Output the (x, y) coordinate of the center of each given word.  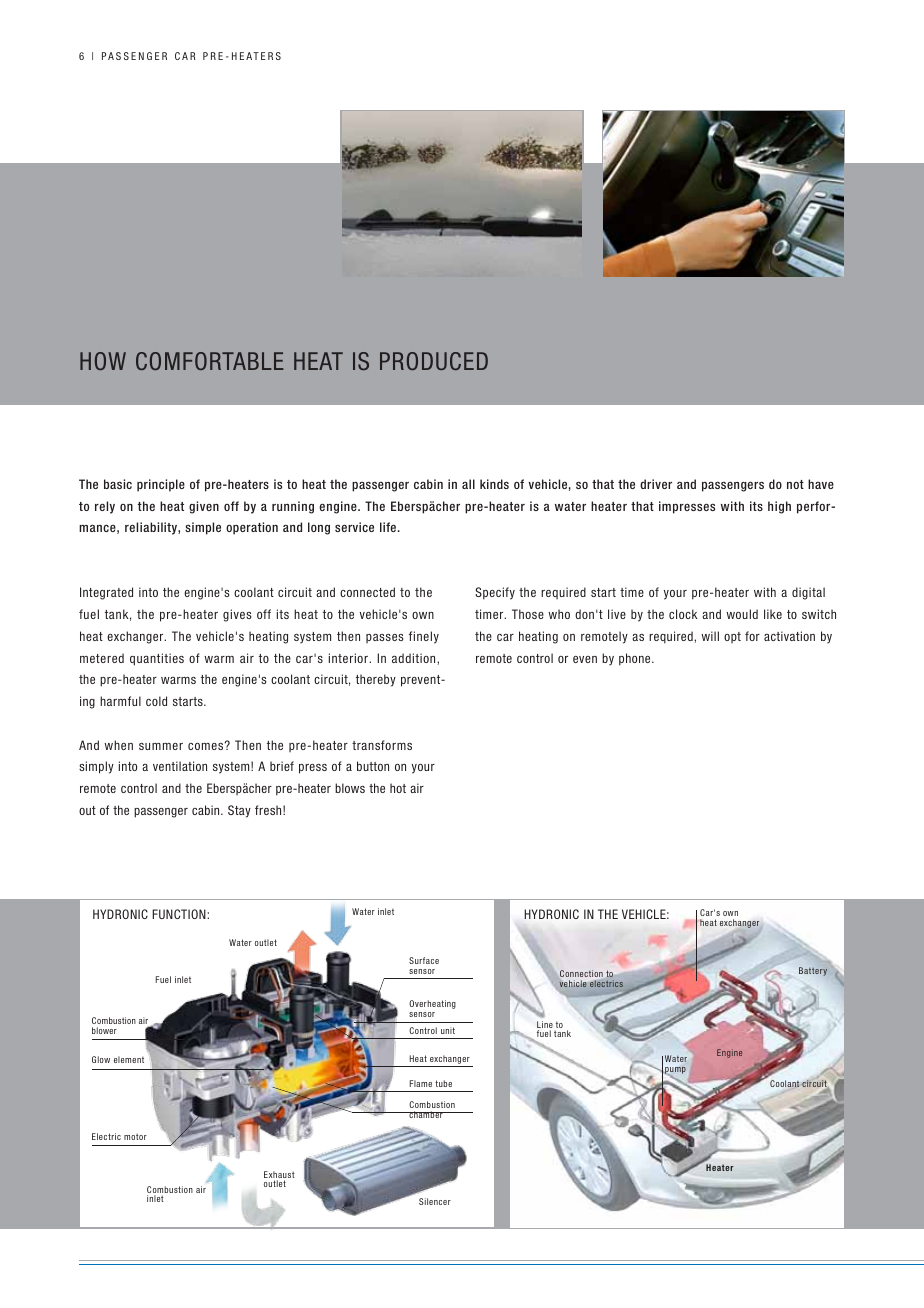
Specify (495, 593)
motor (135, 1136)
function (180, 914)
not (795, 484)
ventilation (180, 766)
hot (398, 788)
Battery (813, 971)
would (742, 614)
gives (237, 615)
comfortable (210, 361)
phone (636, 659)
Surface (424, 960)
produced (434, 361)
